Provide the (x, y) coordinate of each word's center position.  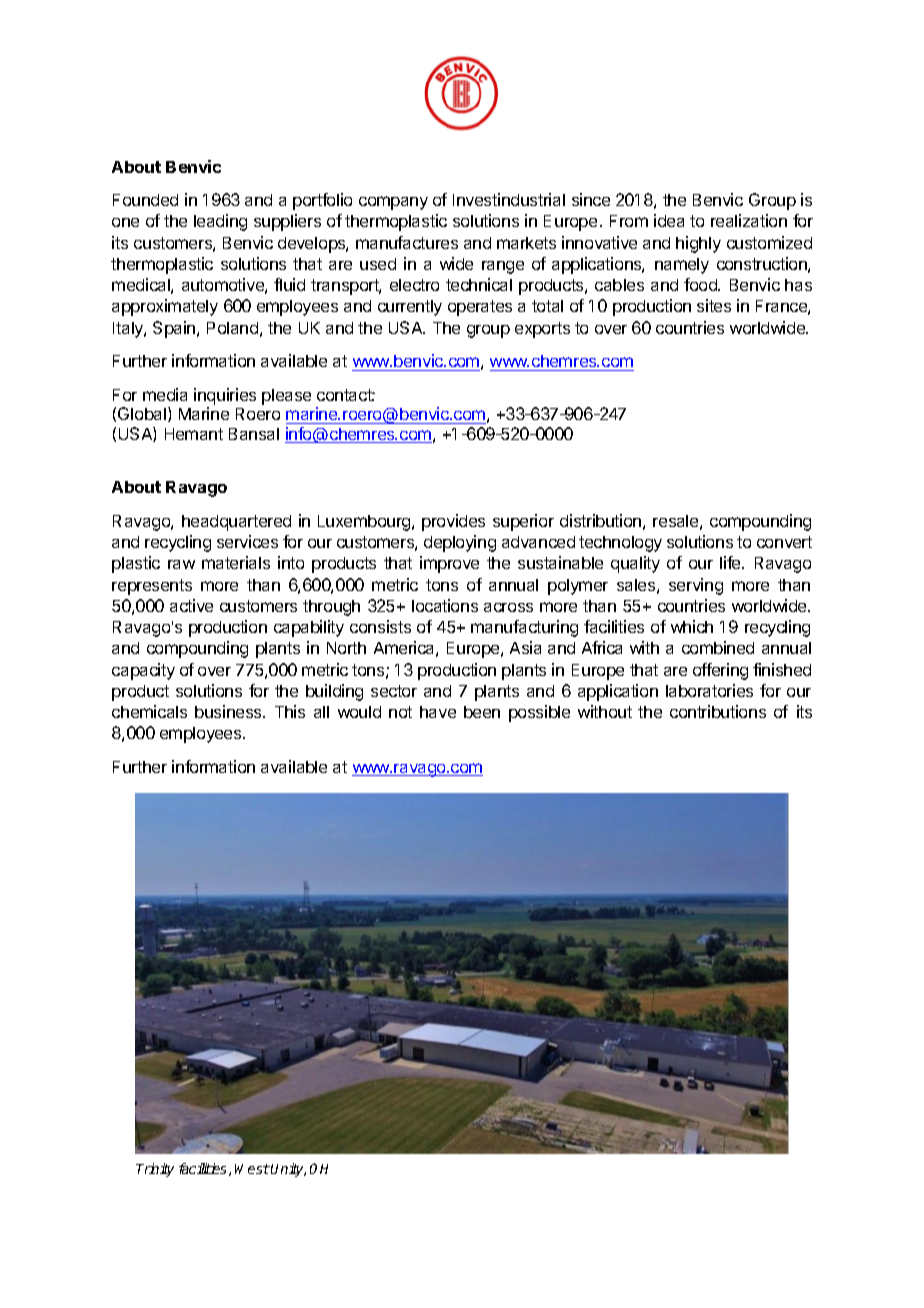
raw (181, 564)
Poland (232, 328)
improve (449, 564)
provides (453, 522)
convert (784, 542)
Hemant (194, 434)
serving (696, 586)
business (229, 711)
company (393, 203)
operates (480, 308)
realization (749, 220)
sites (714, 305)
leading (220, 222)
